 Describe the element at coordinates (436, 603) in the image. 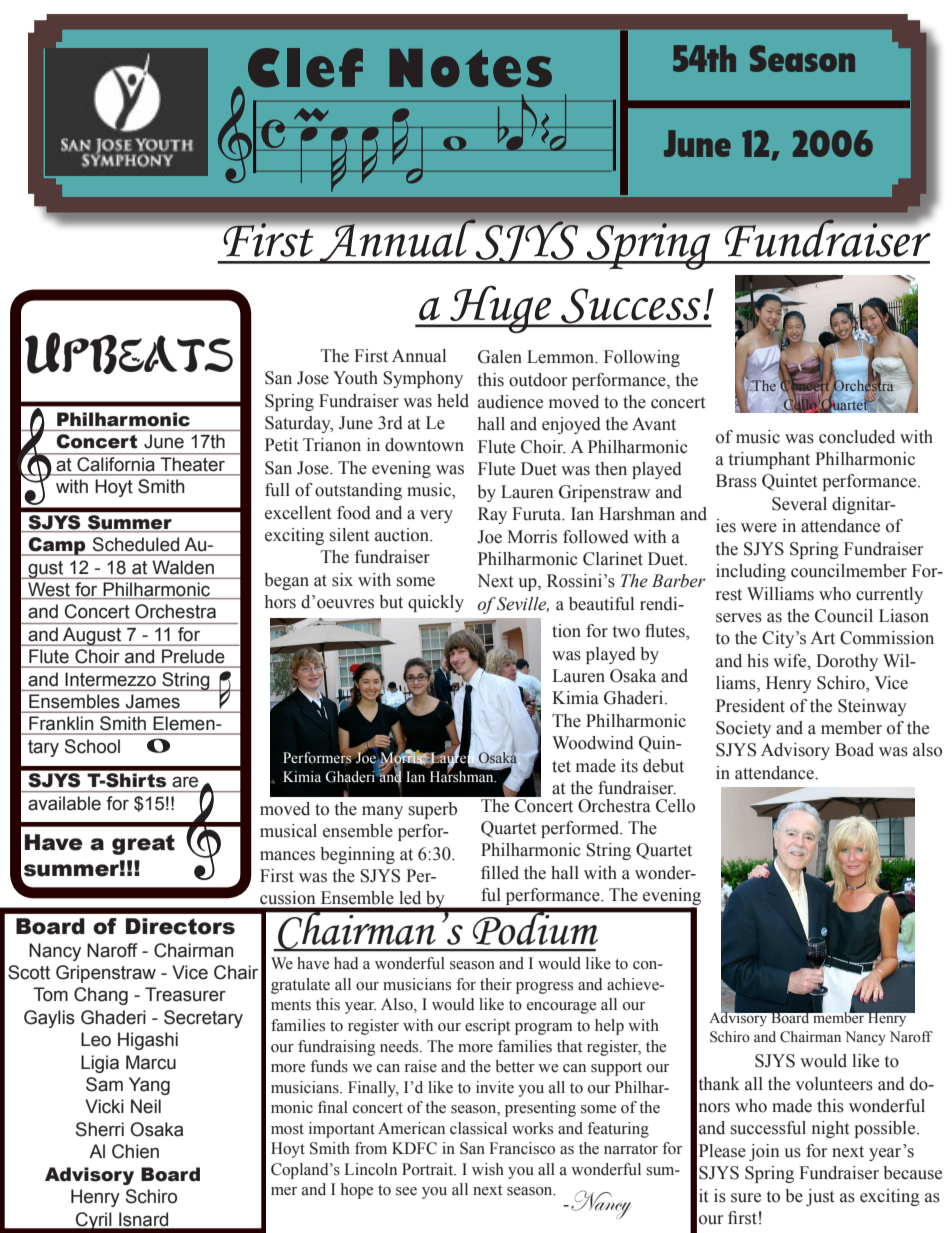

I see `quickly` at that location.
